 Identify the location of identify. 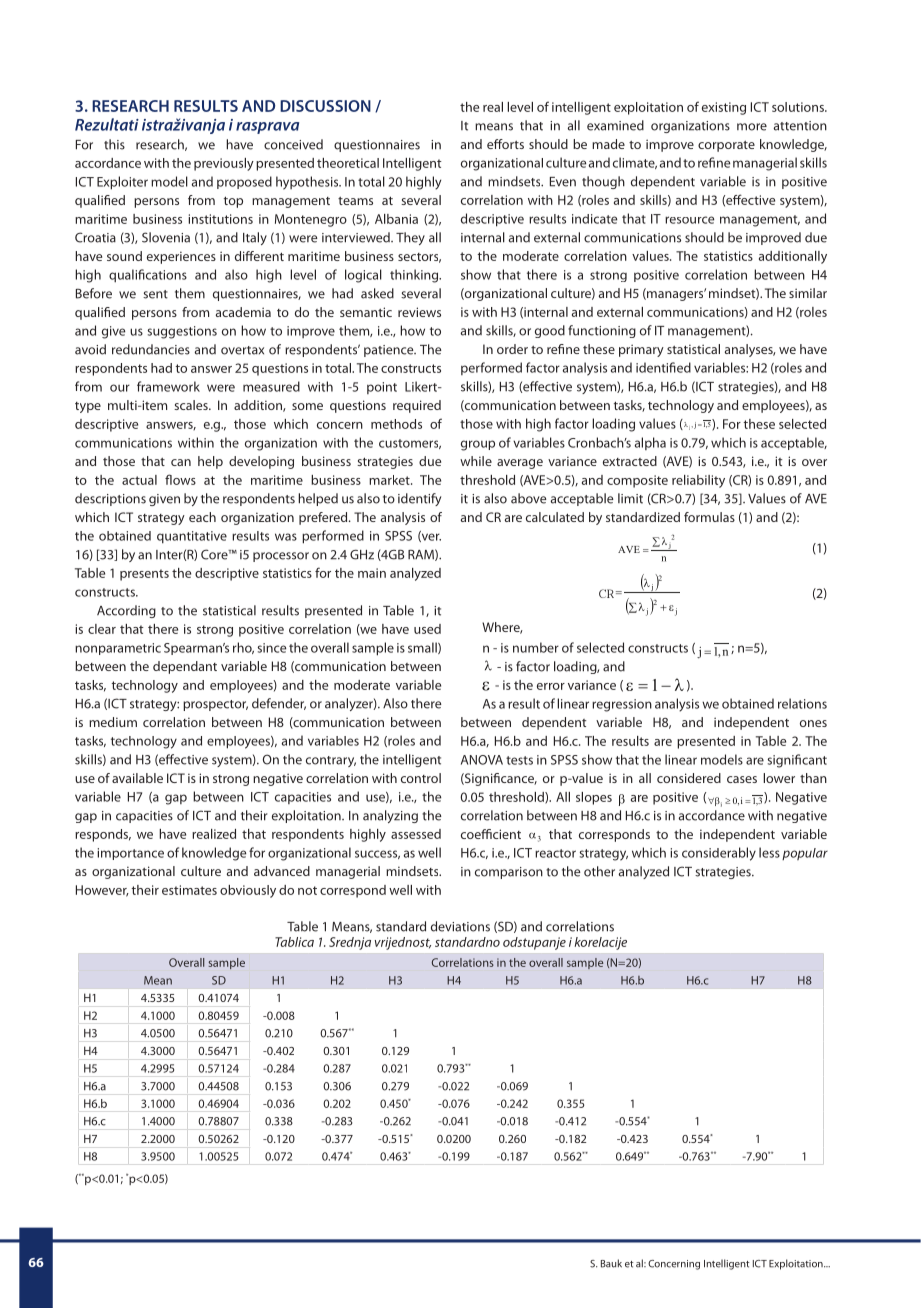
(419, 499).
